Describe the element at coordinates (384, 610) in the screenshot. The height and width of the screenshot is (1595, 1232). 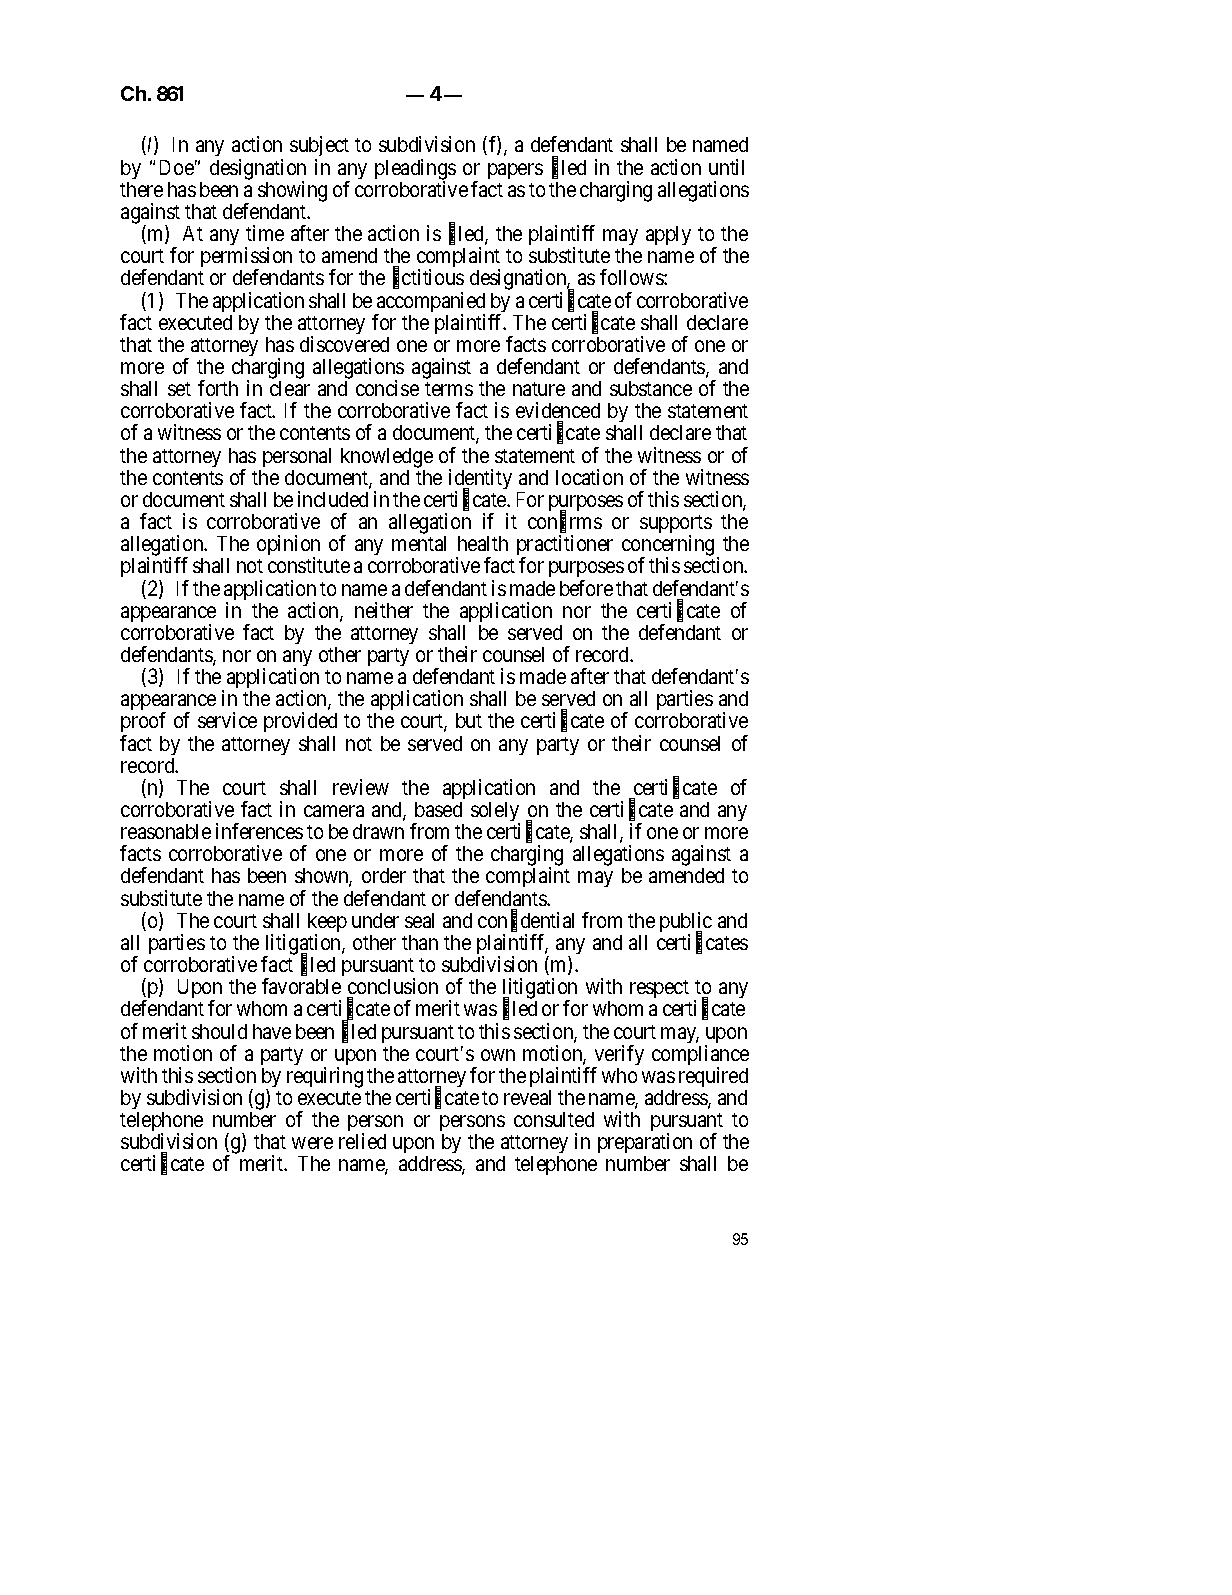
I see `neither` at that location.
